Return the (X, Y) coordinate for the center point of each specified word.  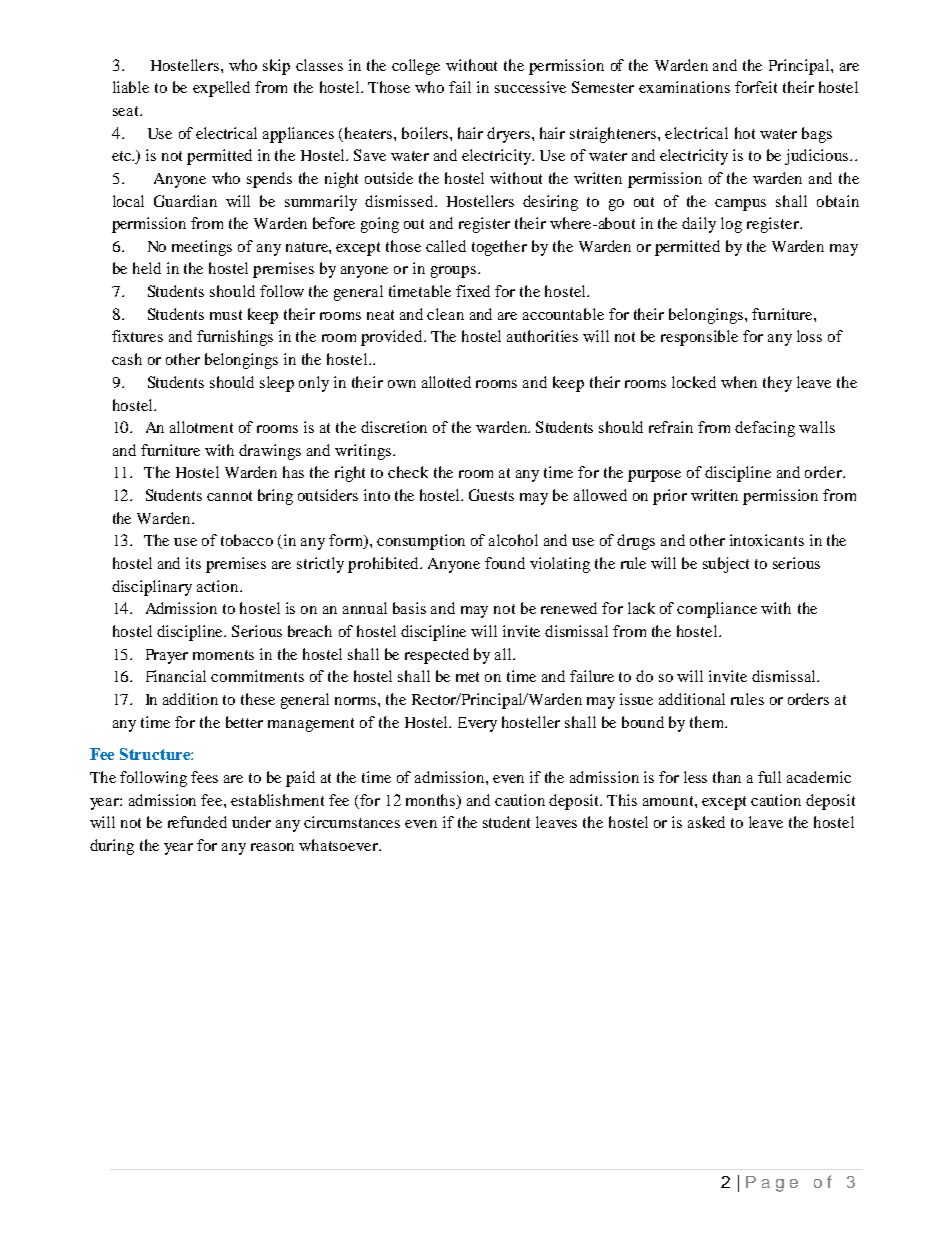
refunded (197, 822)
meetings (202, 248)
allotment (201, 427)
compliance (717, 610)
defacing (765, 429)
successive (530, 87)
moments (223, 655)
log (731, 225)
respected (437, 656)
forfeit (756, 87)
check (408, 472)
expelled (221, 89)
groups (455, 272)
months (432, 800)
